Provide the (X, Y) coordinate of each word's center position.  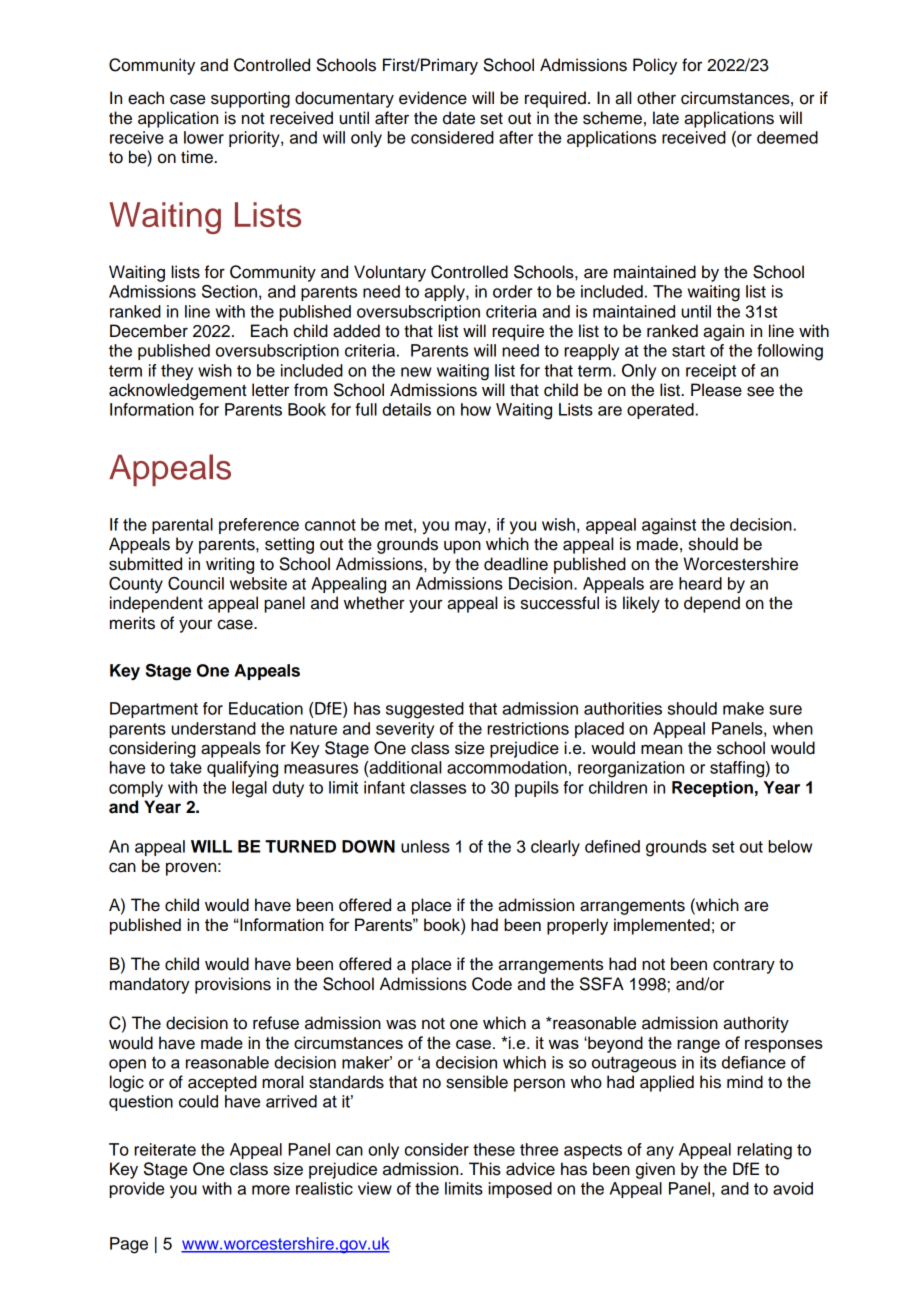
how (476, 409)
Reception (712, 789)
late (666, 118)
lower (204, 137)
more (271, 1190)
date (459, 118)
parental (182, 526)
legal (249, 789)
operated (660, 411)
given (655, 1170)
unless (425, 846)
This (485, 1169)
